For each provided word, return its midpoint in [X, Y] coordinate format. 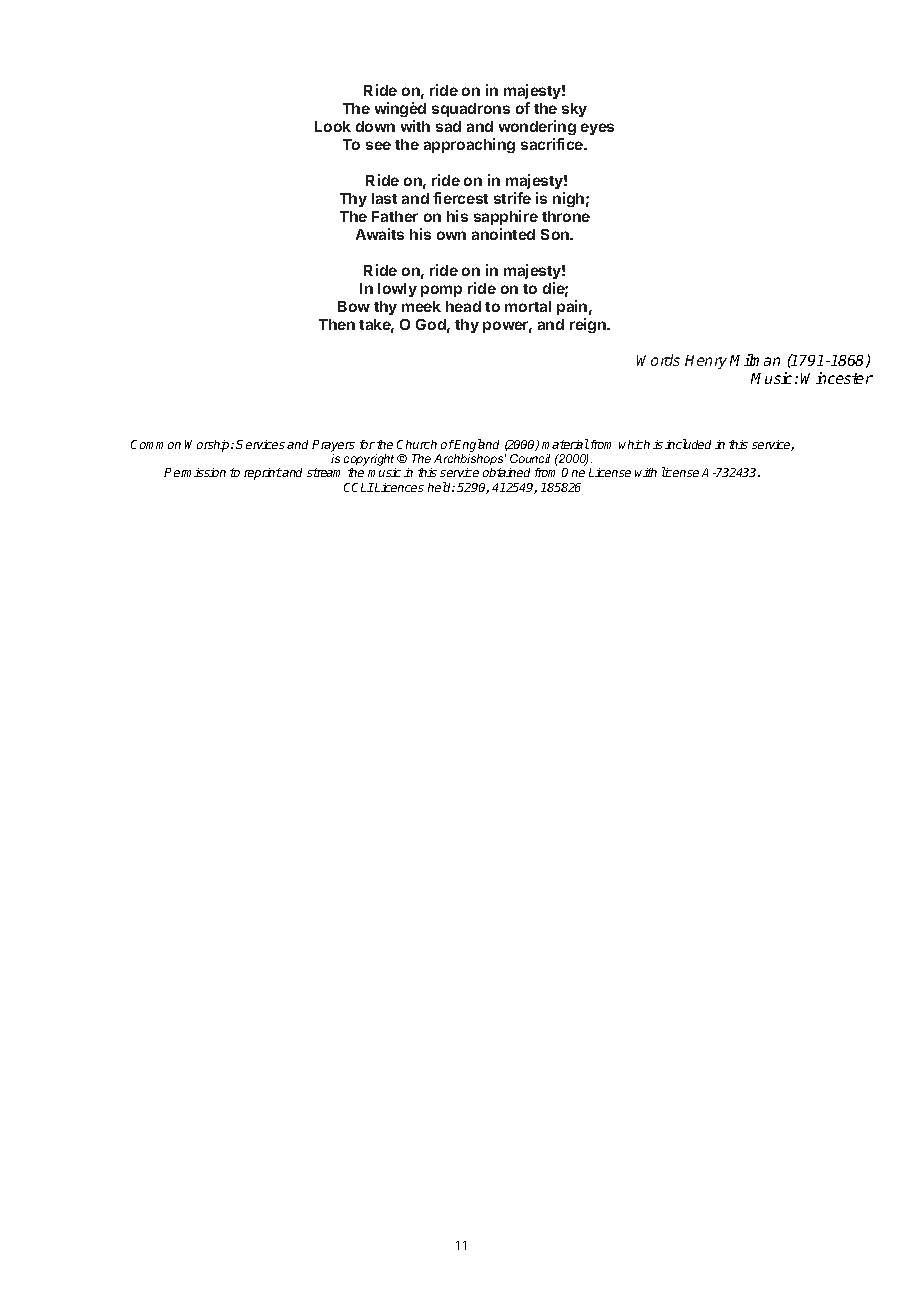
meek [421, 306]
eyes [597, 129]
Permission [195, 472]
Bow [354, 306]
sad [448, 126]
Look [333, 126]
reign [589, 325]
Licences [398, 487]
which [634, 444]
